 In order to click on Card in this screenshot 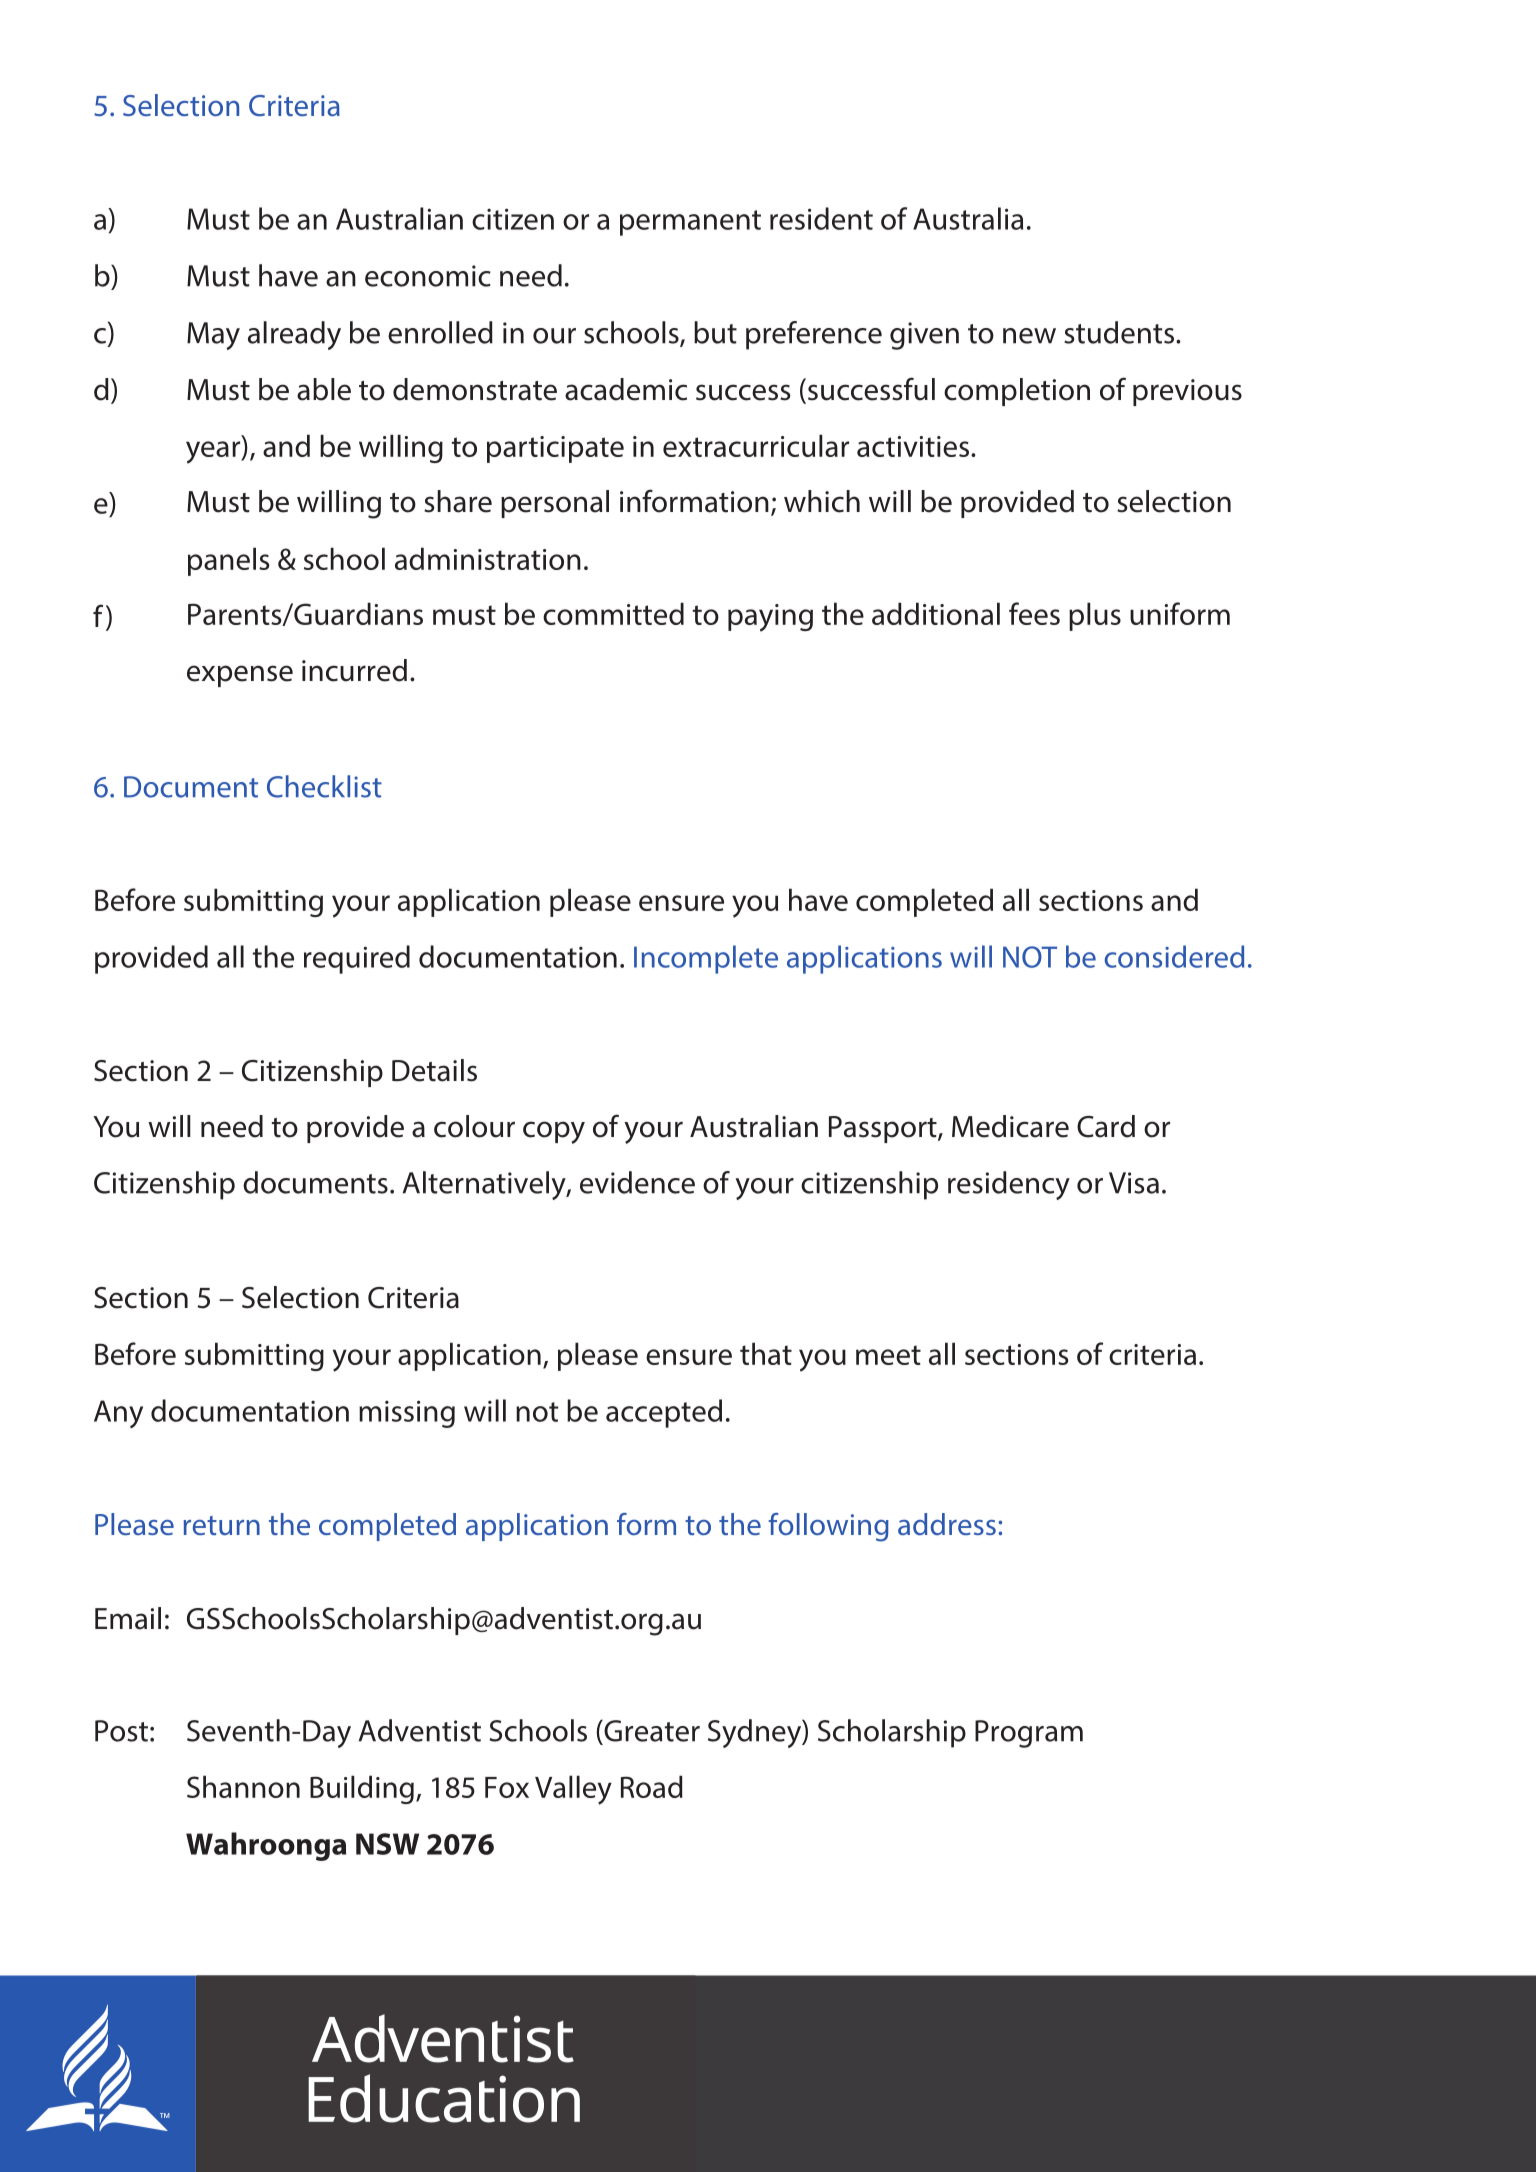, I will do `click(1106, 1126)`.
